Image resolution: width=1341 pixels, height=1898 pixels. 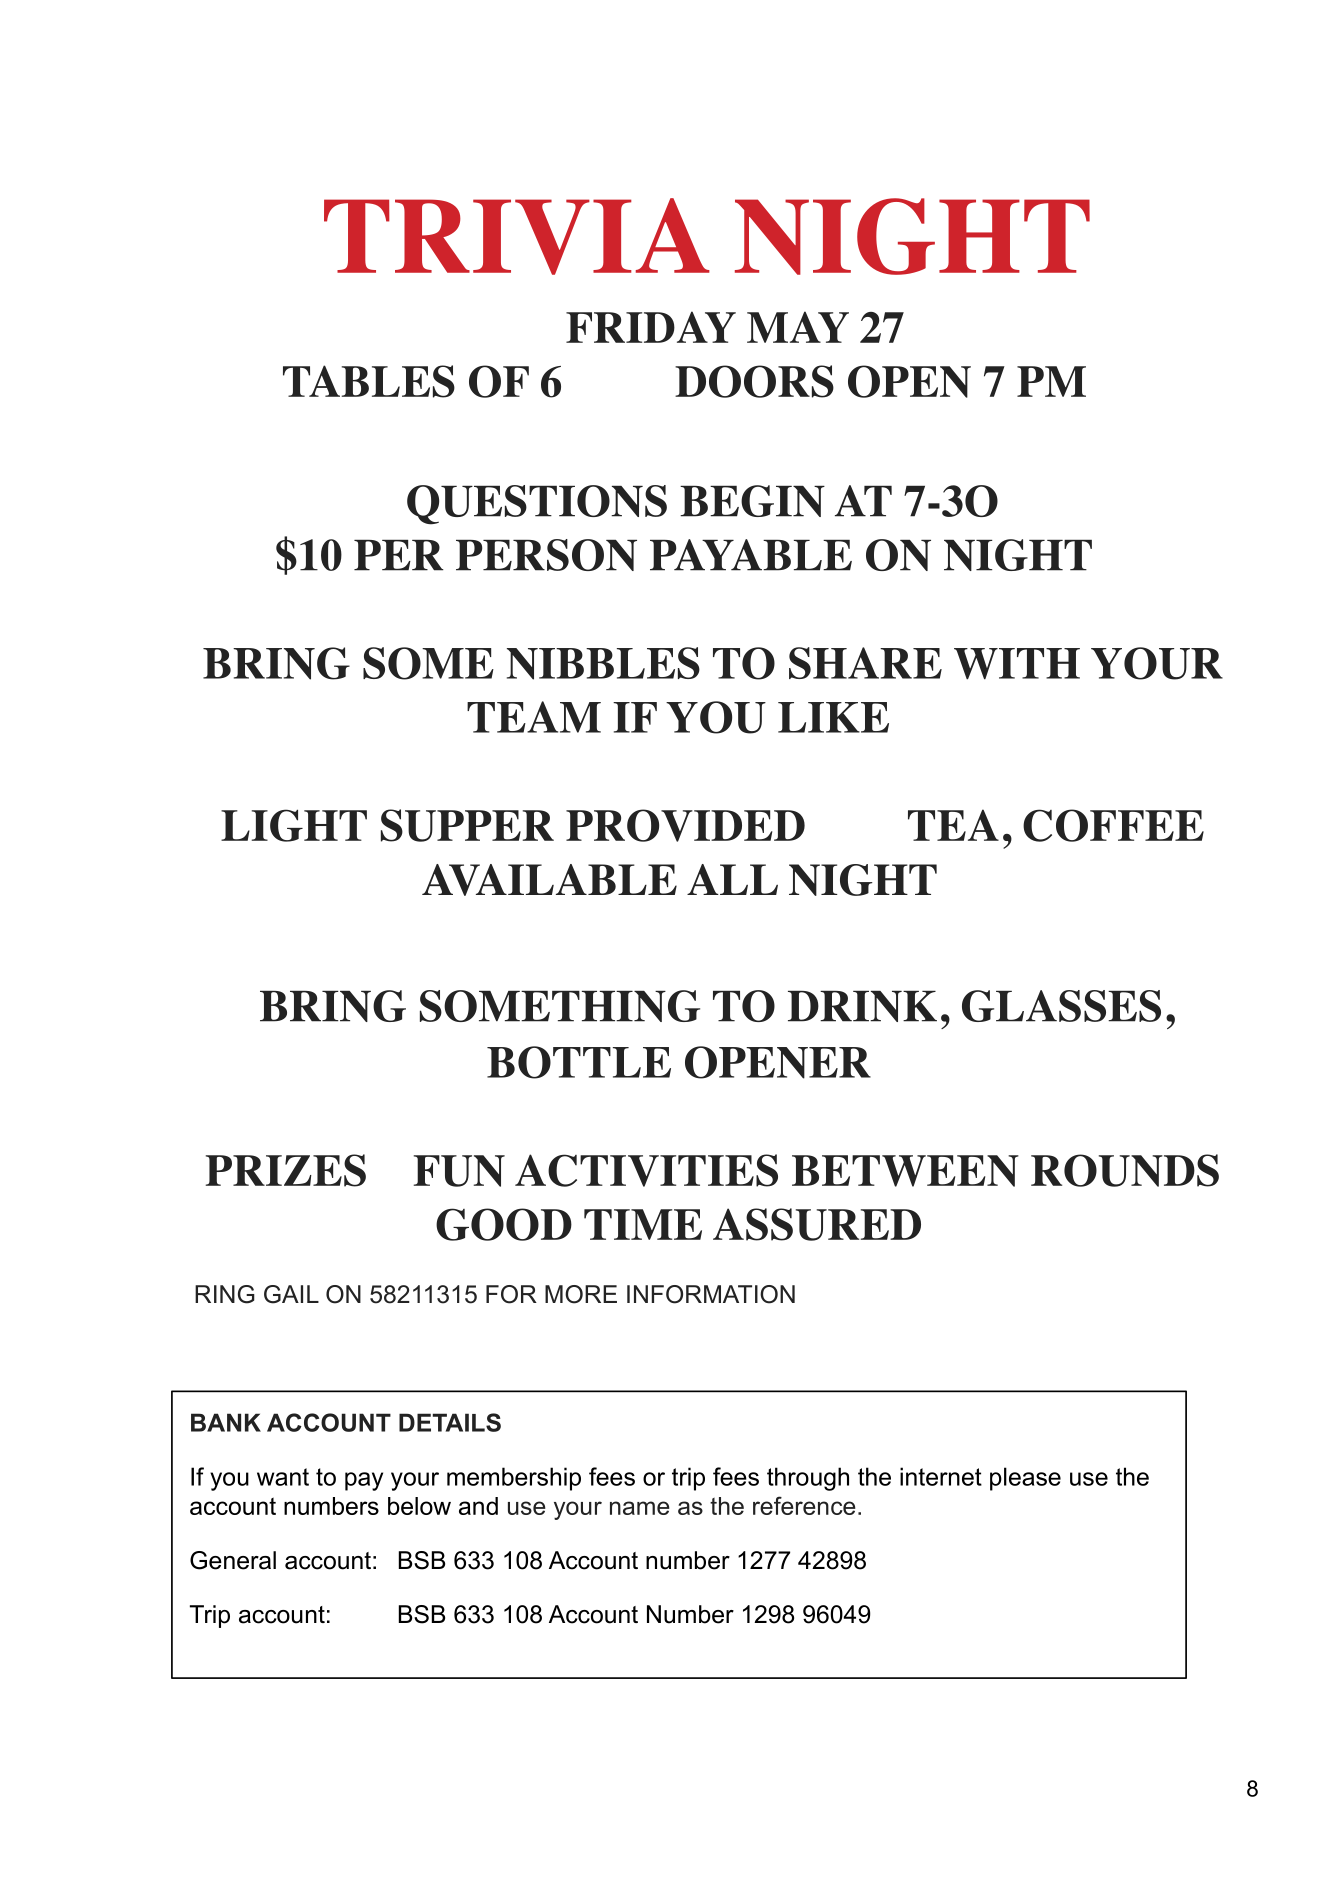 I want to click on MAY, so click(x=798, y=327).
